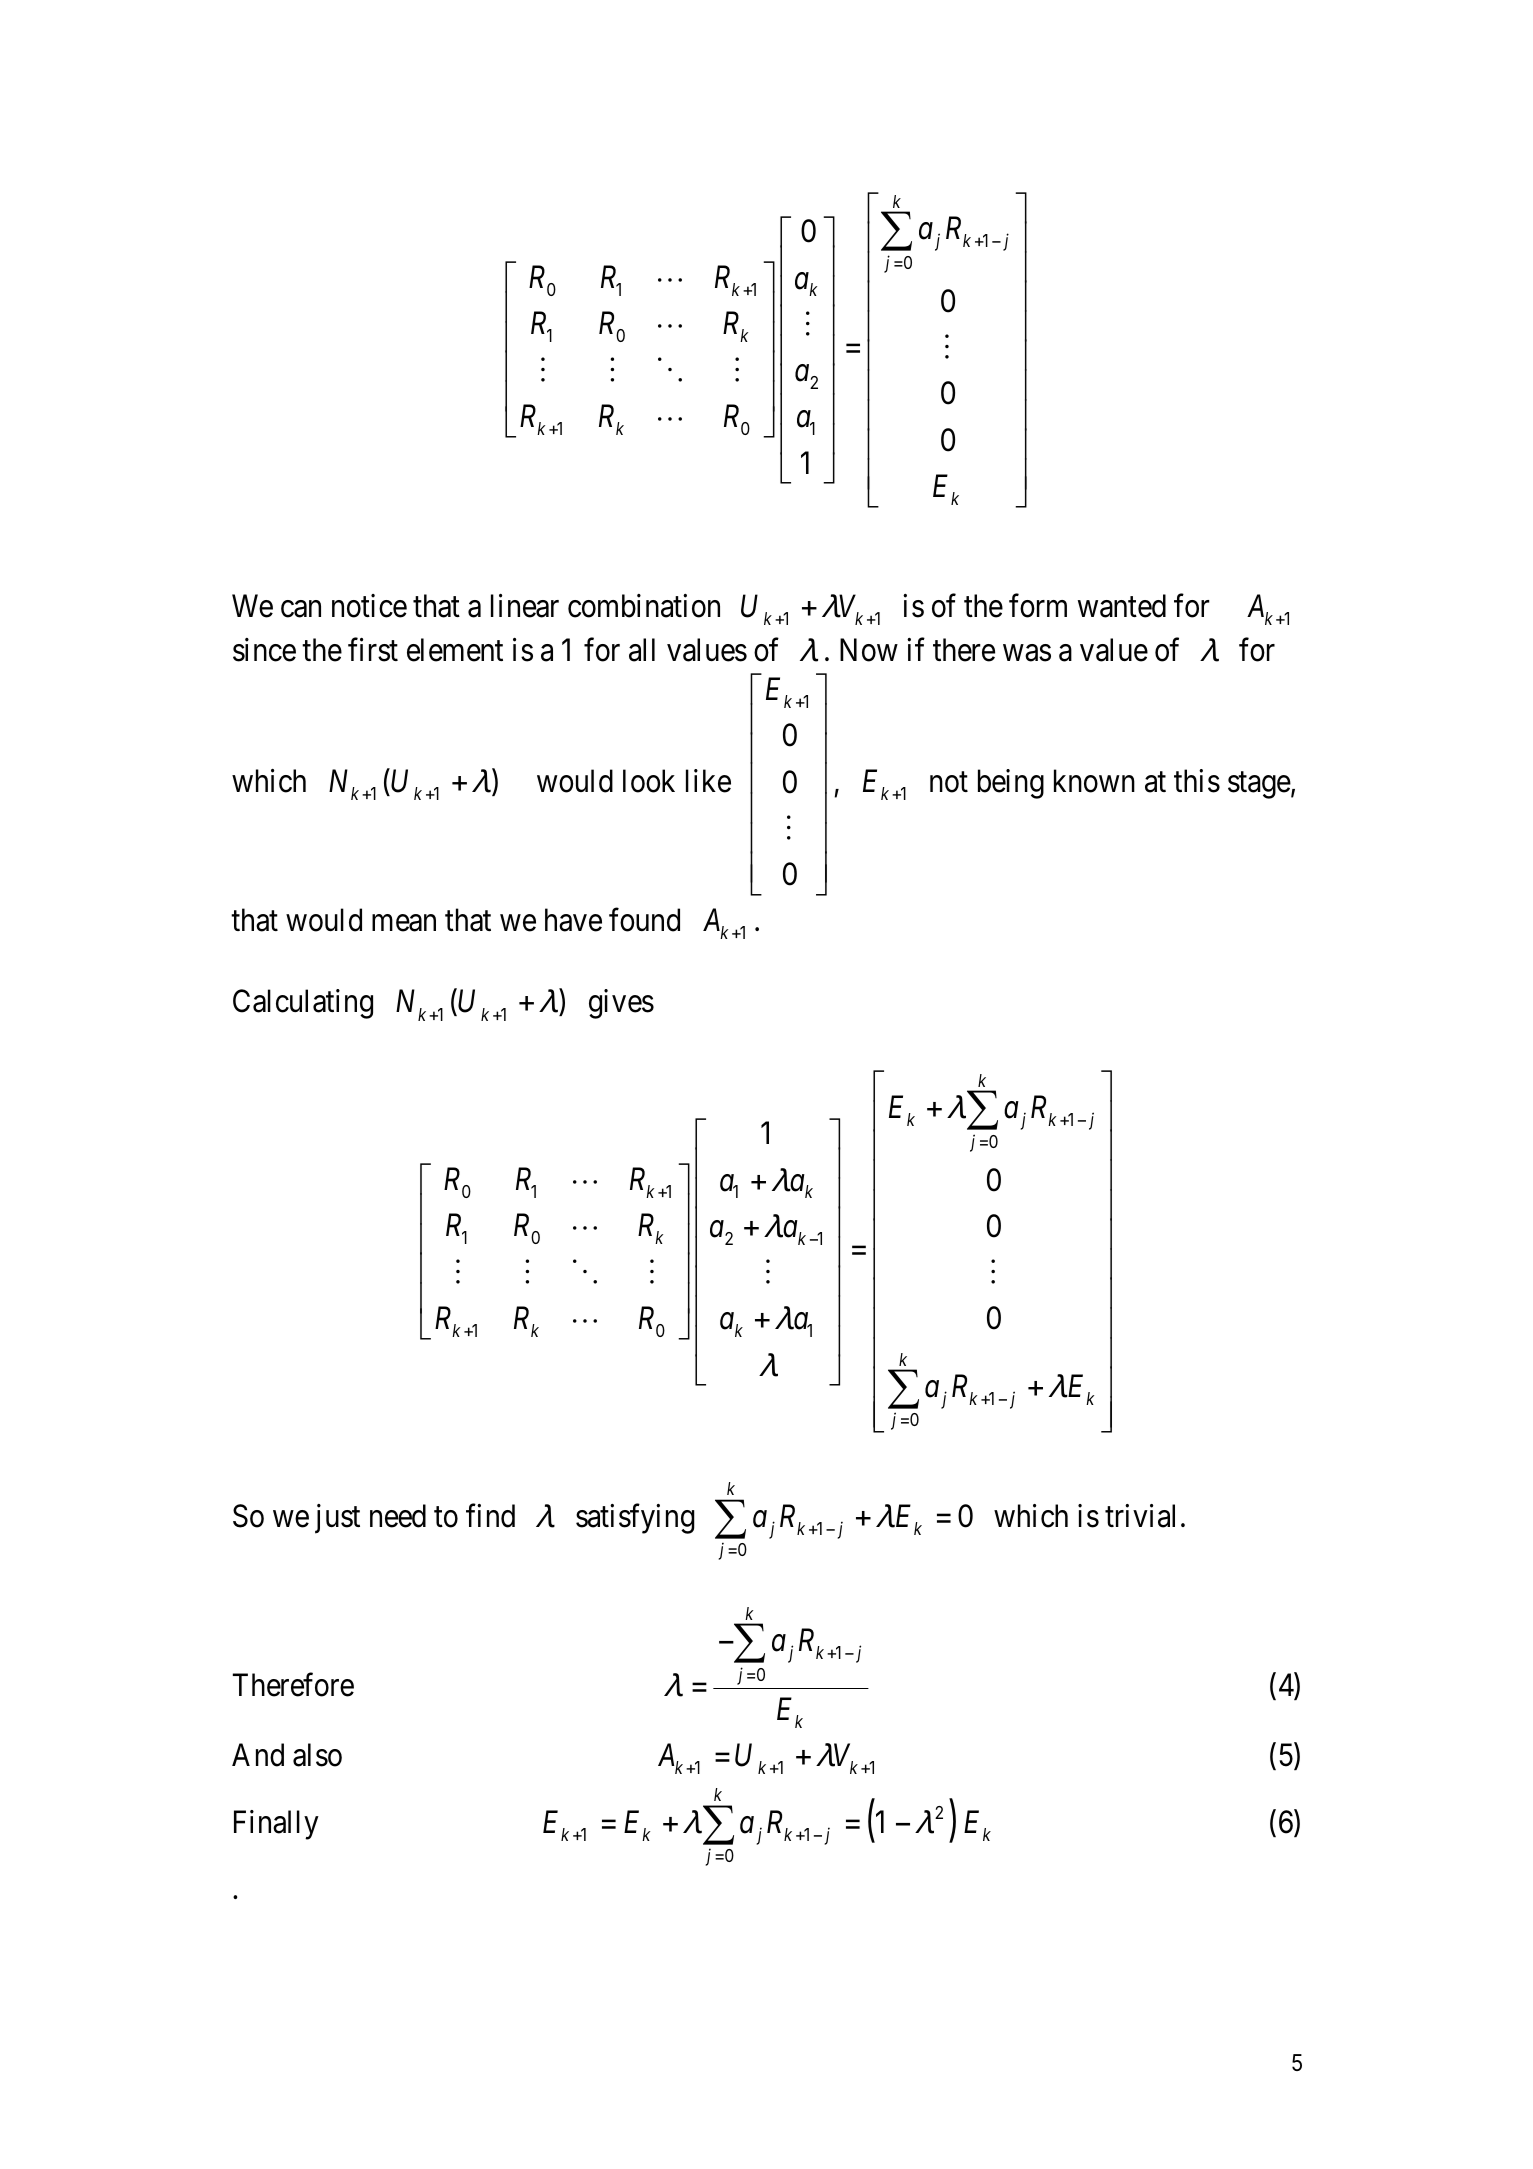 The height and width of the screenshot is (2169, 1533). I want to click on trivial, so click(1140, 1516).
